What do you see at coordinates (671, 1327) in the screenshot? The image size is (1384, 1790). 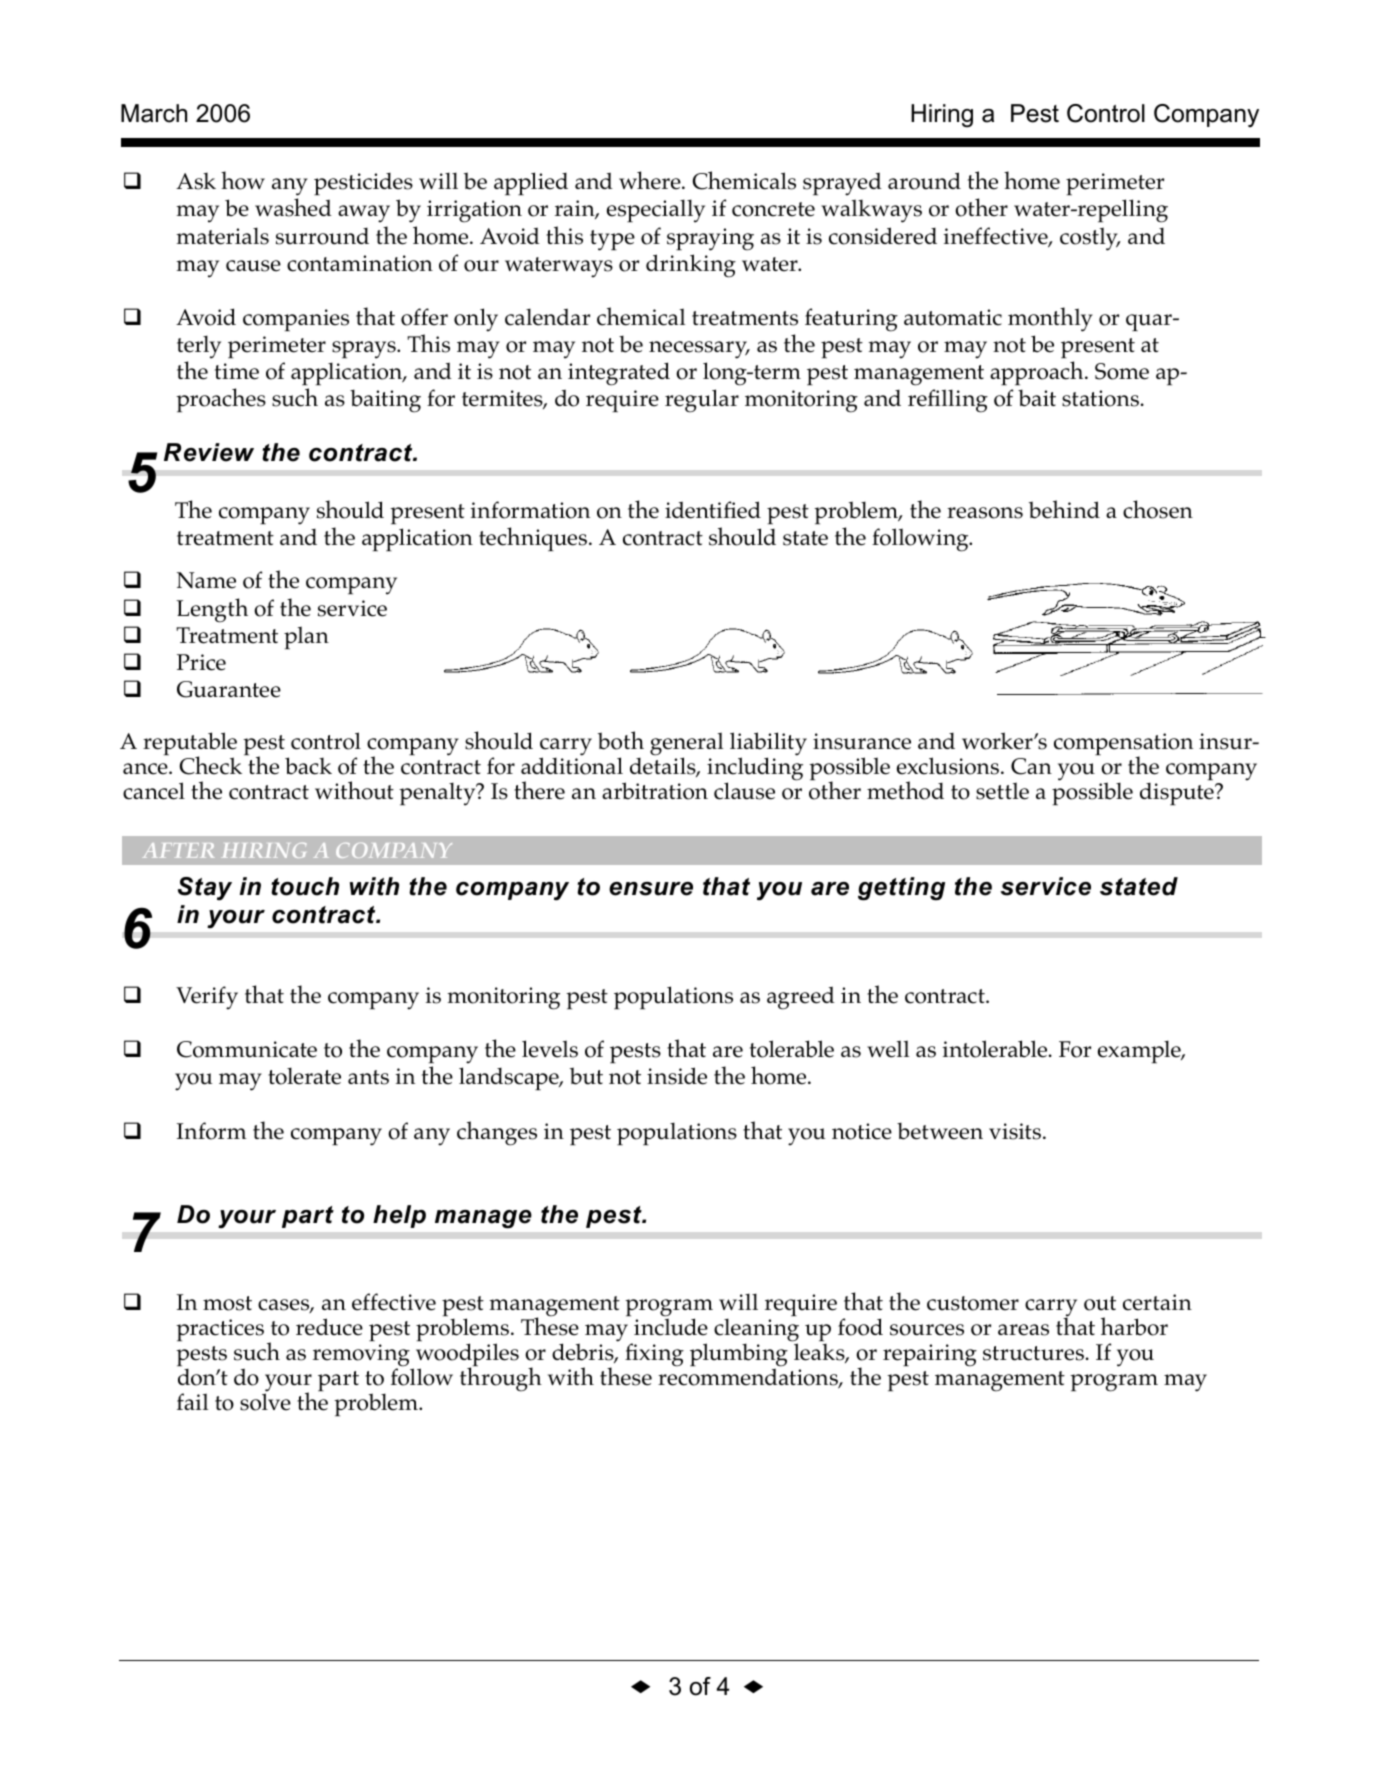 I see `include` at bounding box center [671, 1327].
